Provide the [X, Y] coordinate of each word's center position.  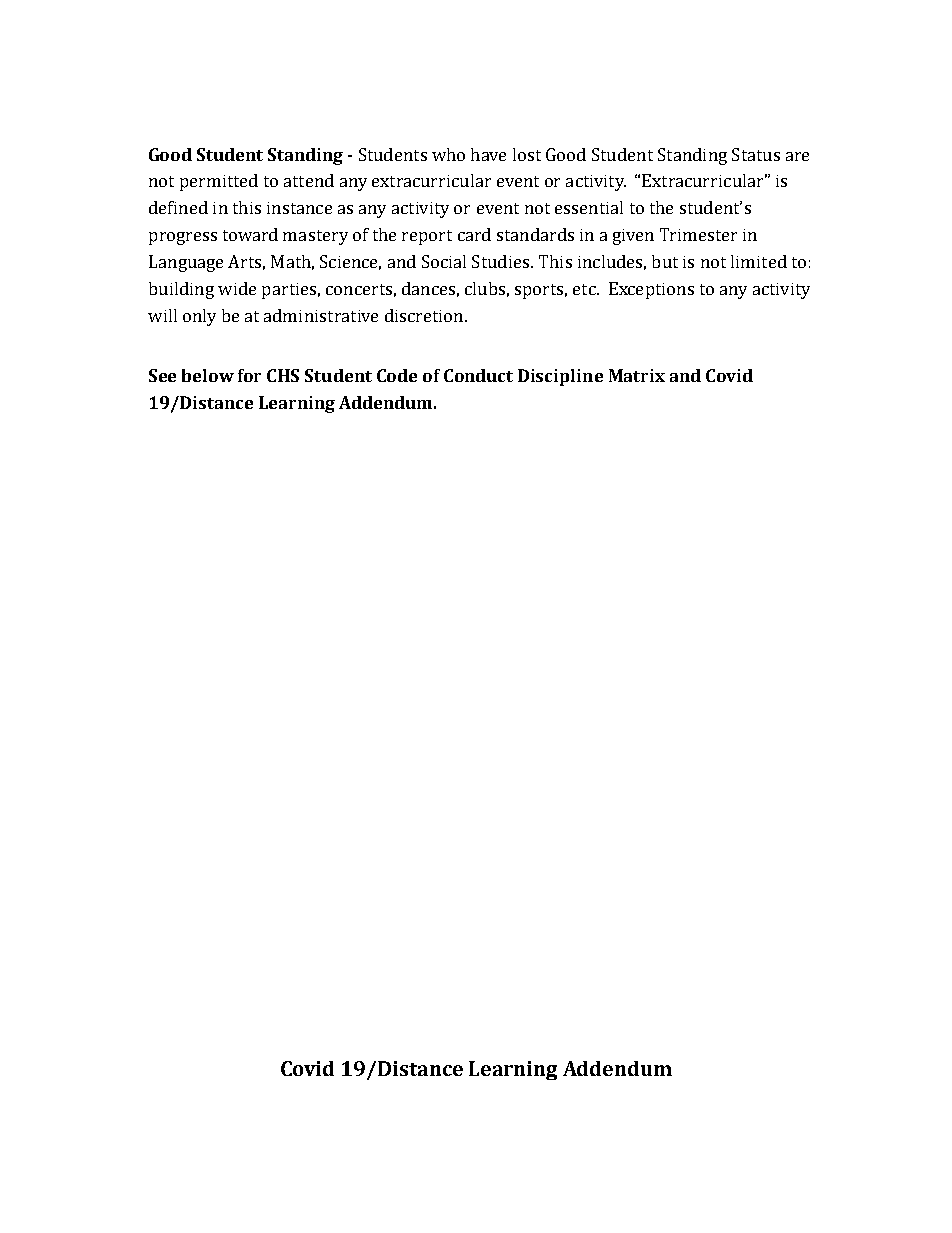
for [249, 375]
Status [756, 154]
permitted [219, 182]
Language [186, 263]
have [488, 154]
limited [759, 261]
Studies [500, 261]
